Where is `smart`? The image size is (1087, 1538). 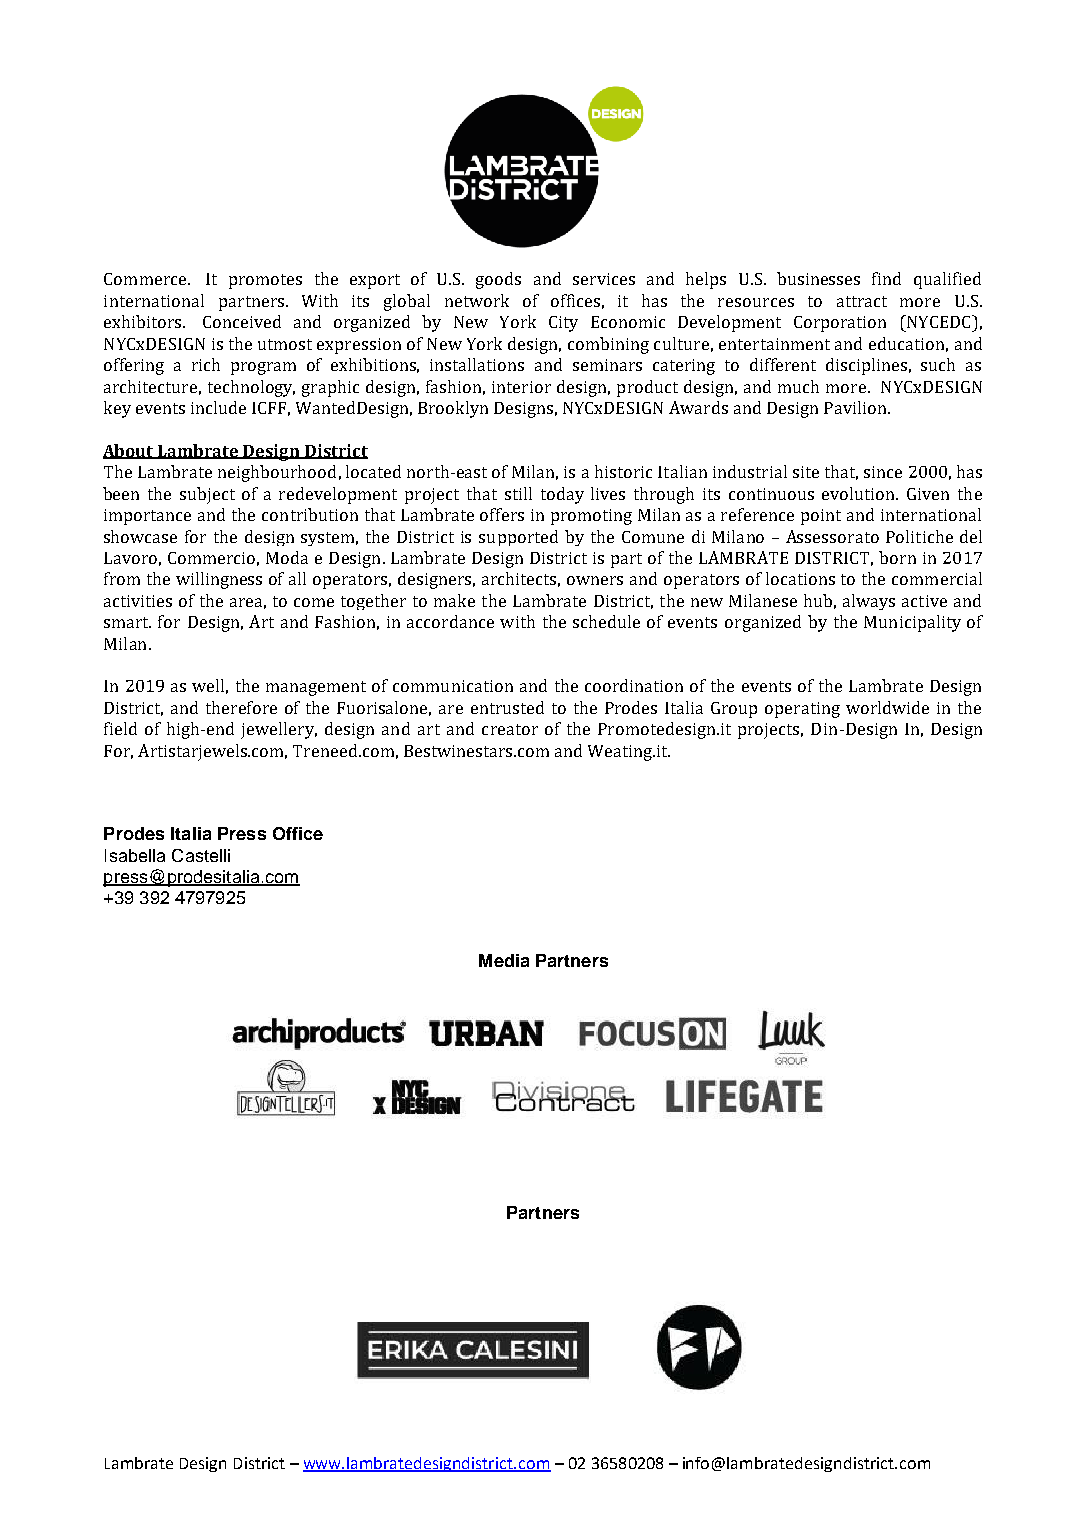 smart is located at coordinates (127, 622).
